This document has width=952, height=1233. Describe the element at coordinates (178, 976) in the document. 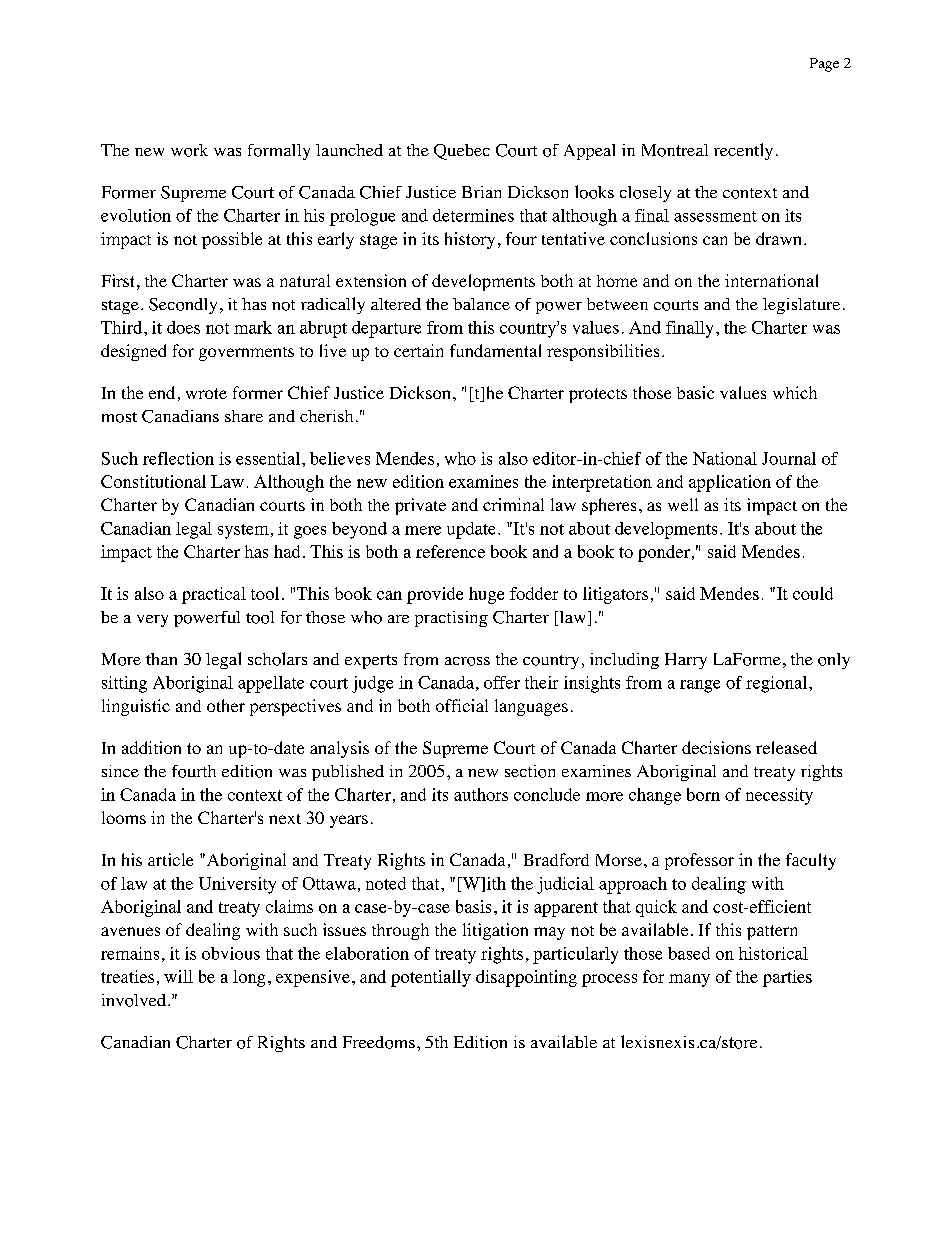

I see `will` at that location.
